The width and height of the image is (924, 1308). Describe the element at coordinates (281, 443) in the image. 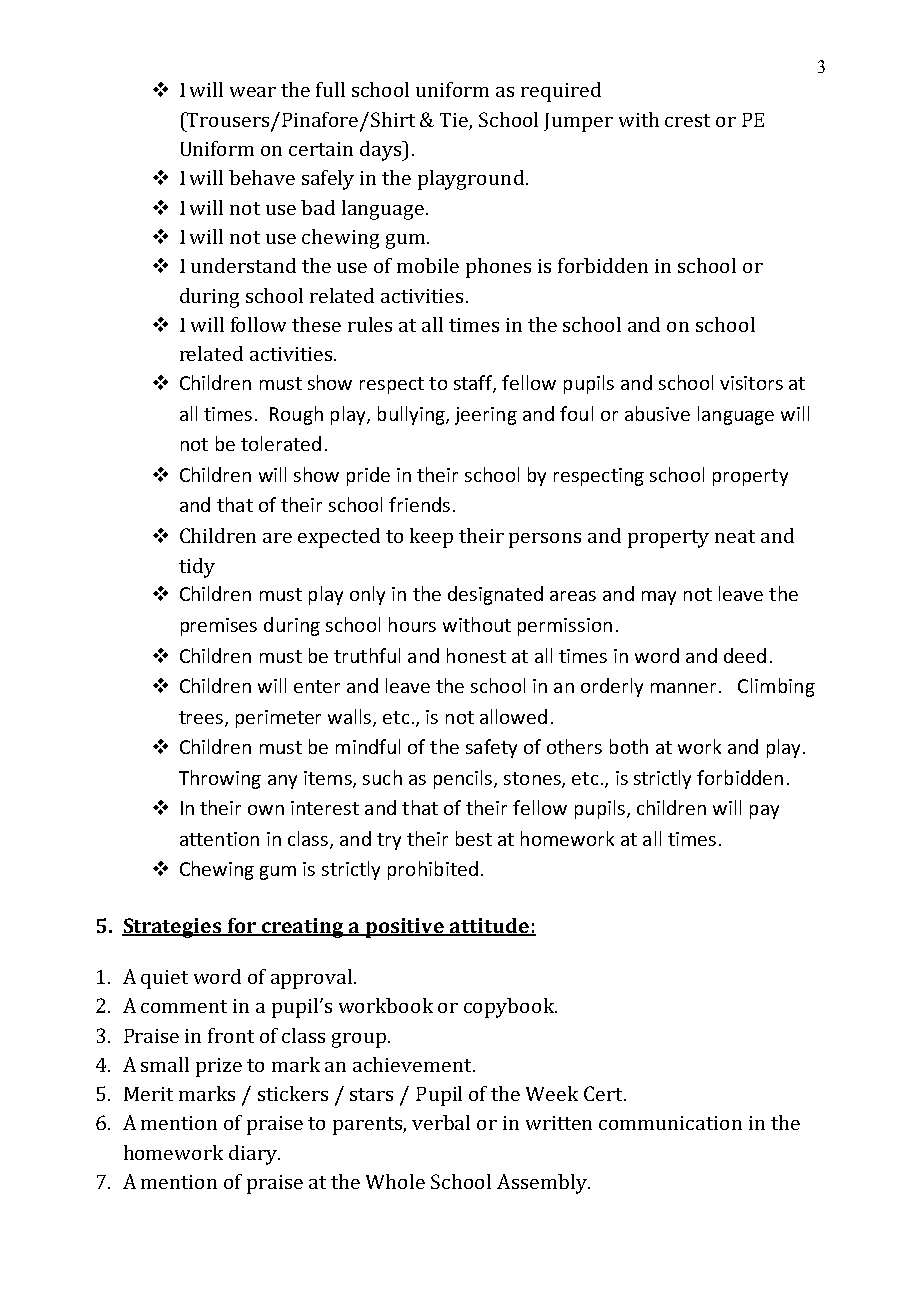

I see `tolerated` at that location.
